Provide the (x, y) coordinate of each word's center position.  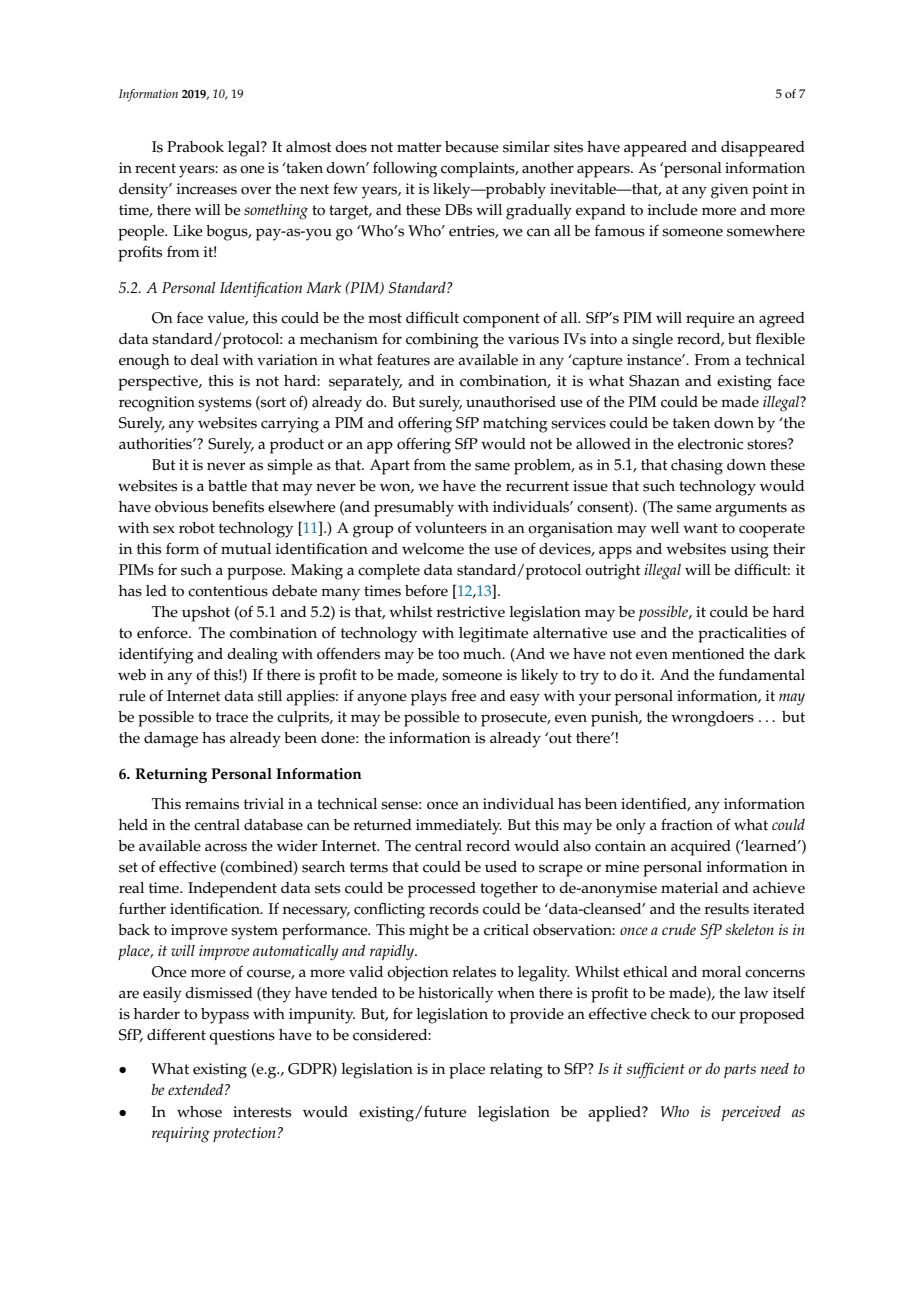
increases (206, 189)
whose (199, 1112)
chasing (697, 467)
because (472, 147)
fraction (687, 824)
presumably (414, 509)
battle (227, 486)
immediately (459, 827)
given (730, 191)
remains (212, 804)
